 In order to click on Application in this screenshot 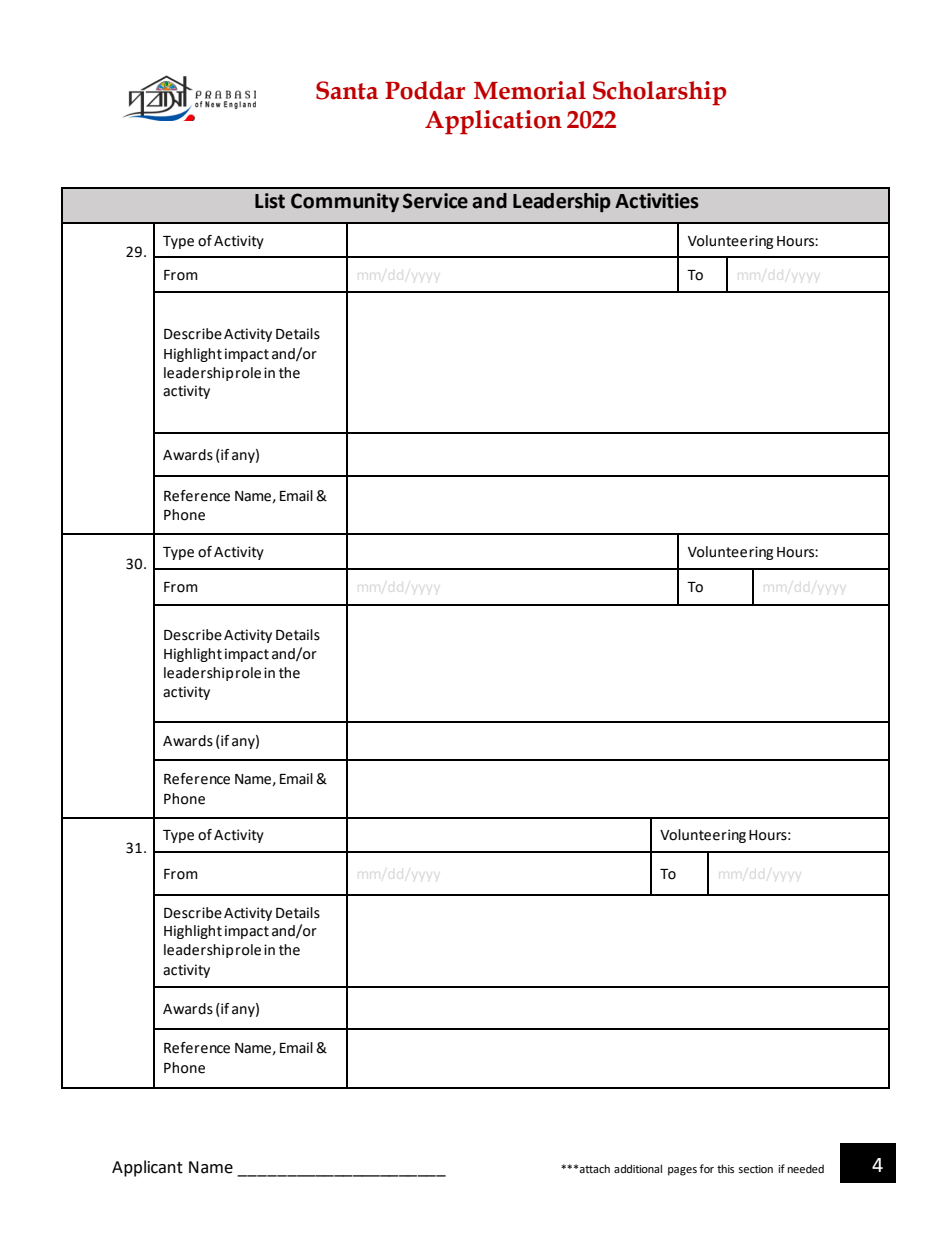, I will do `click(493, 122)`.
